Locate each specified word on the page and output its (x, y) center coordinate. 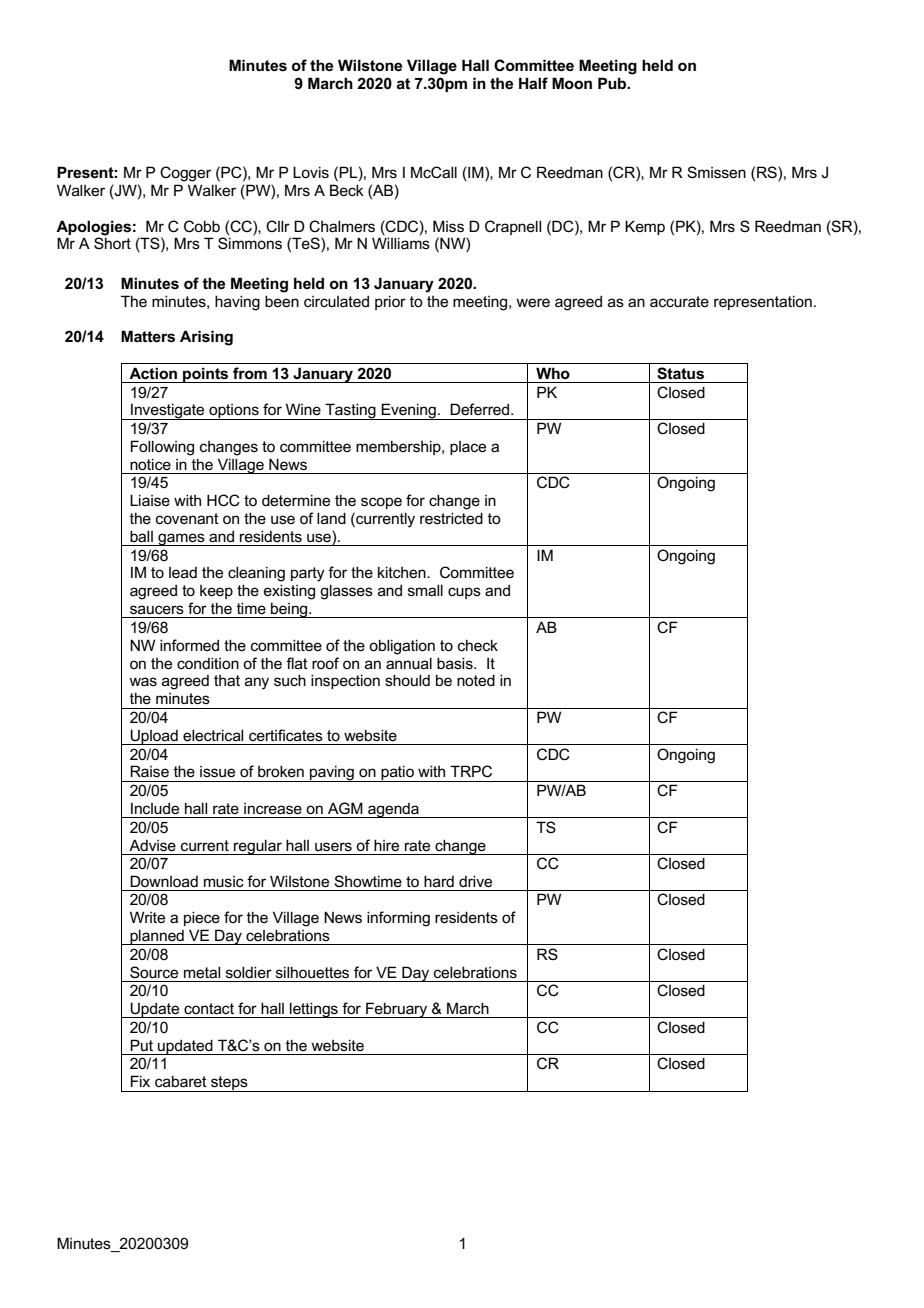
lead (183, 572)
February (397, 1010)
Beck (347, 190)
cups (464, 593)
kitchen (403, 572)
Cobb (202, 226)
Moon (572, 83)
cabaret (181, 1081)
